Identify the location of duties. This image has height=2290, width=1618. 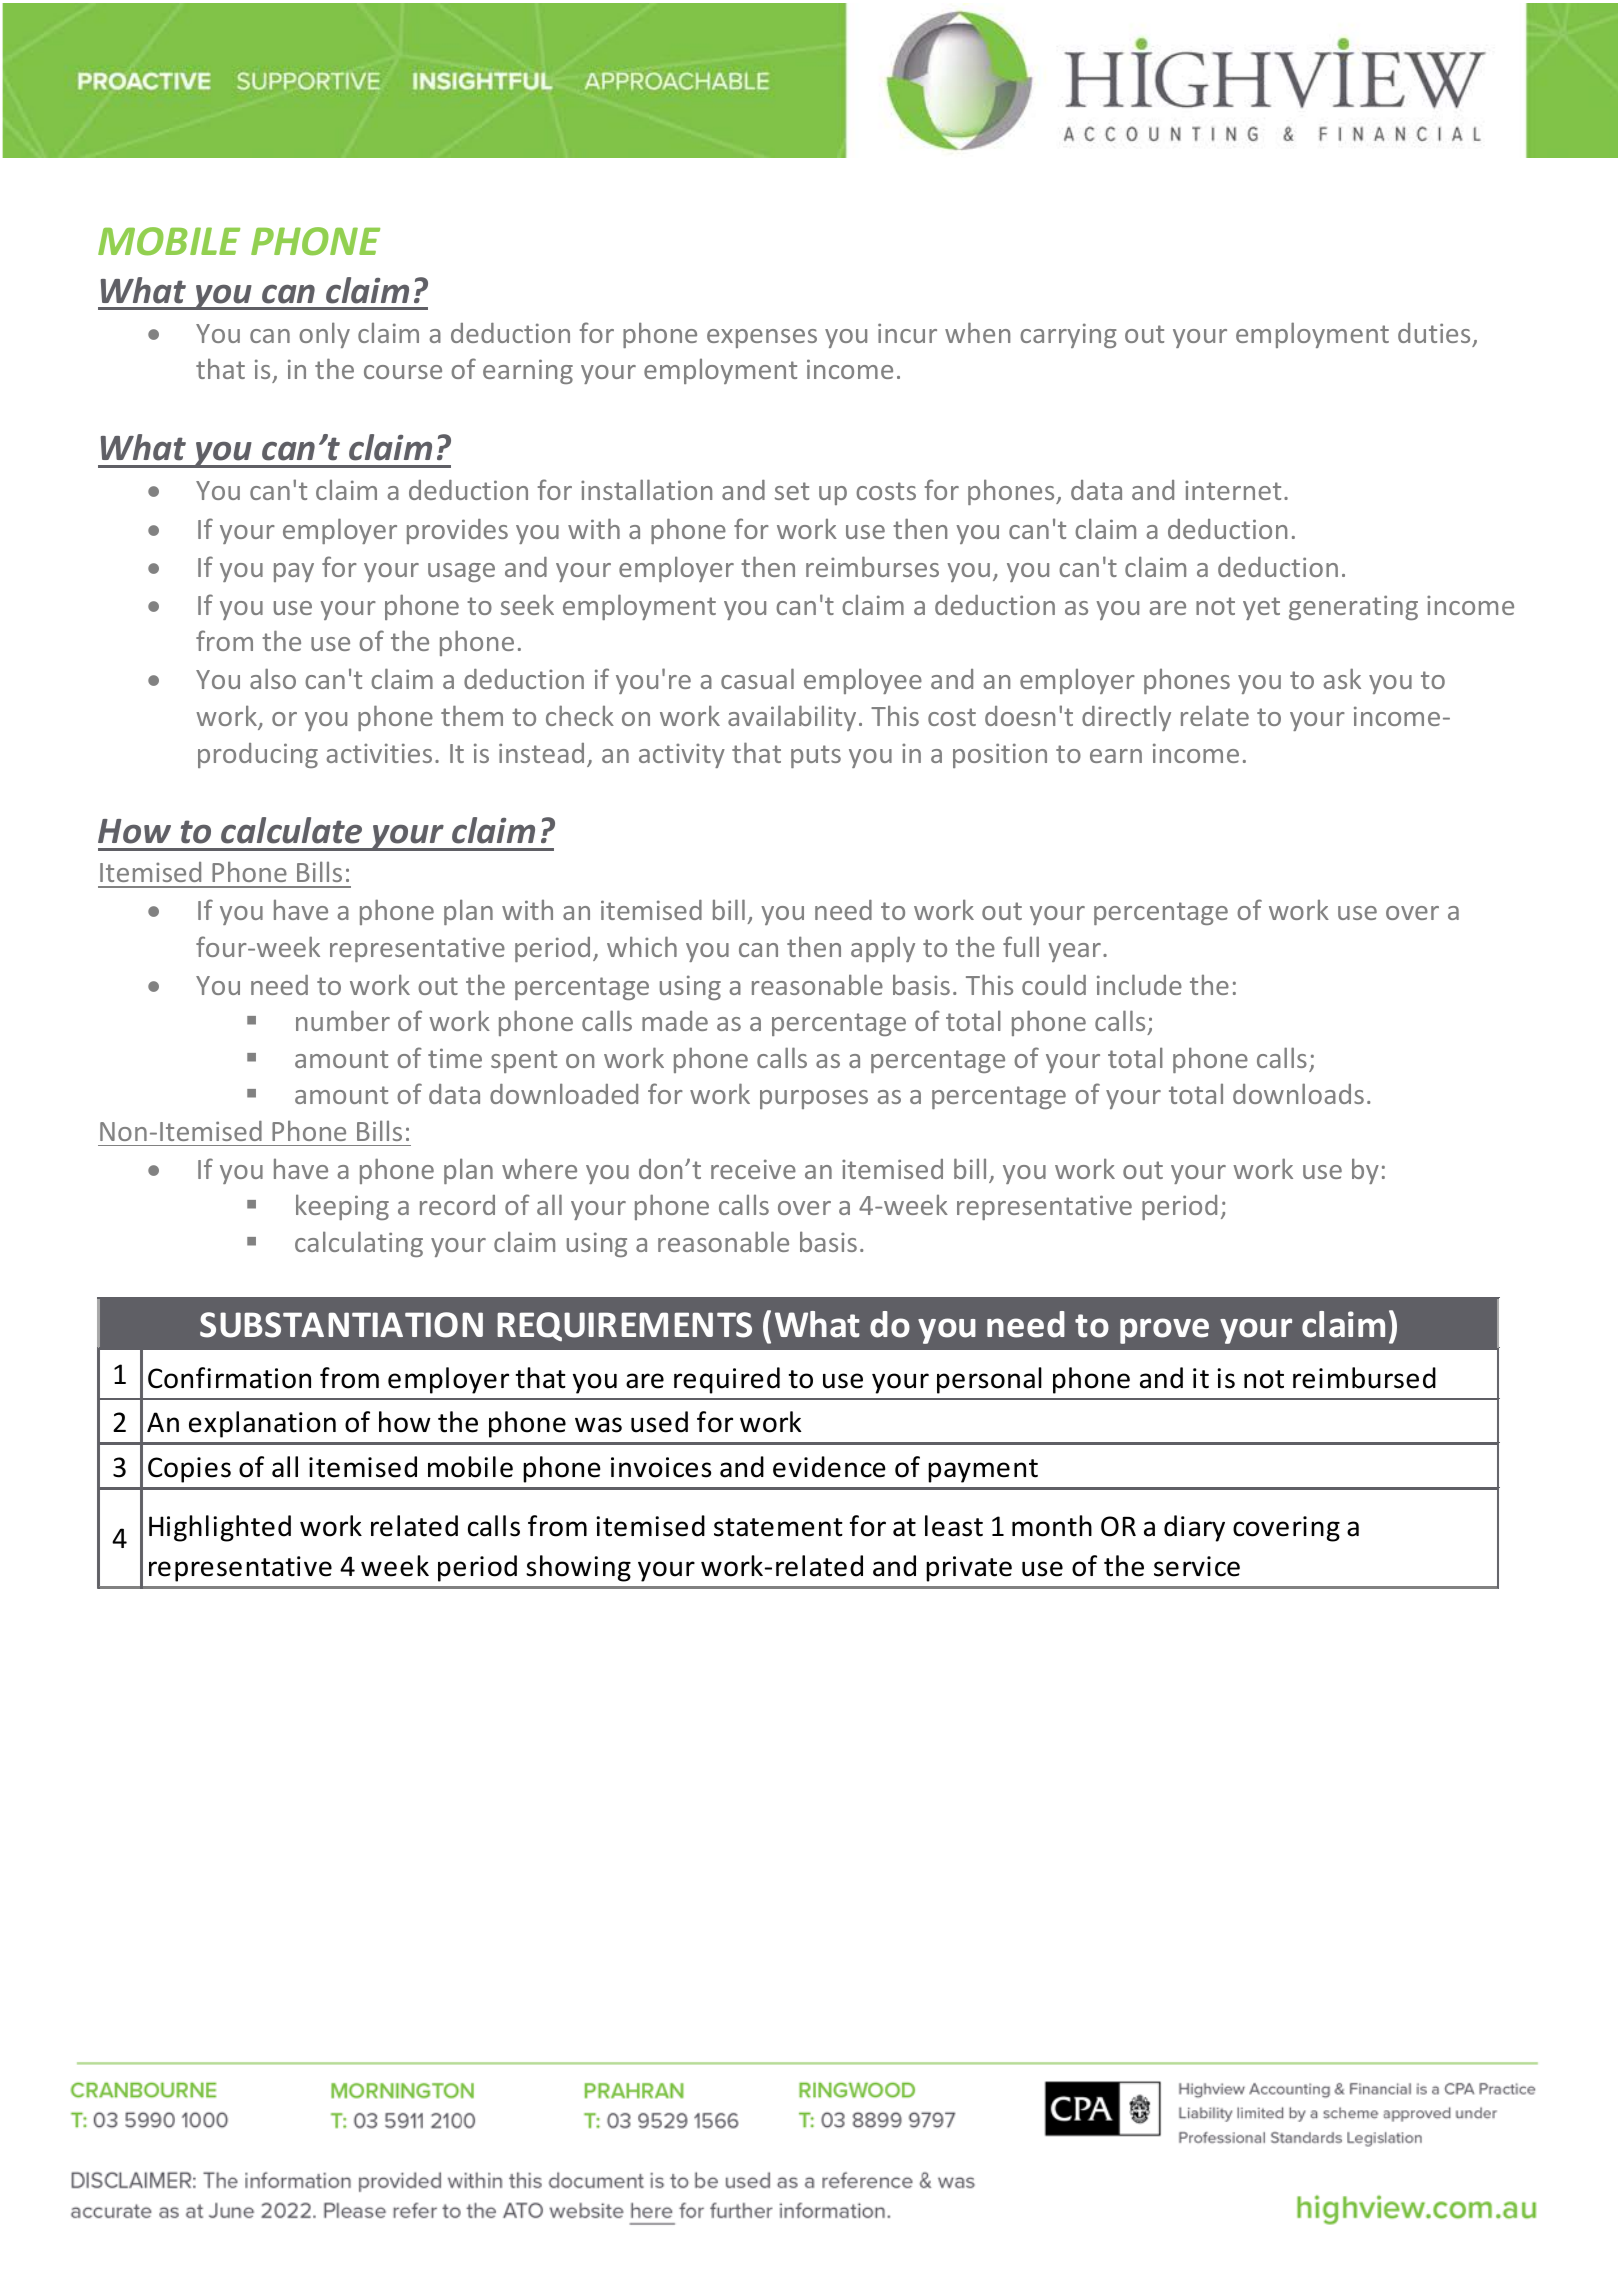
(1434, 333).
